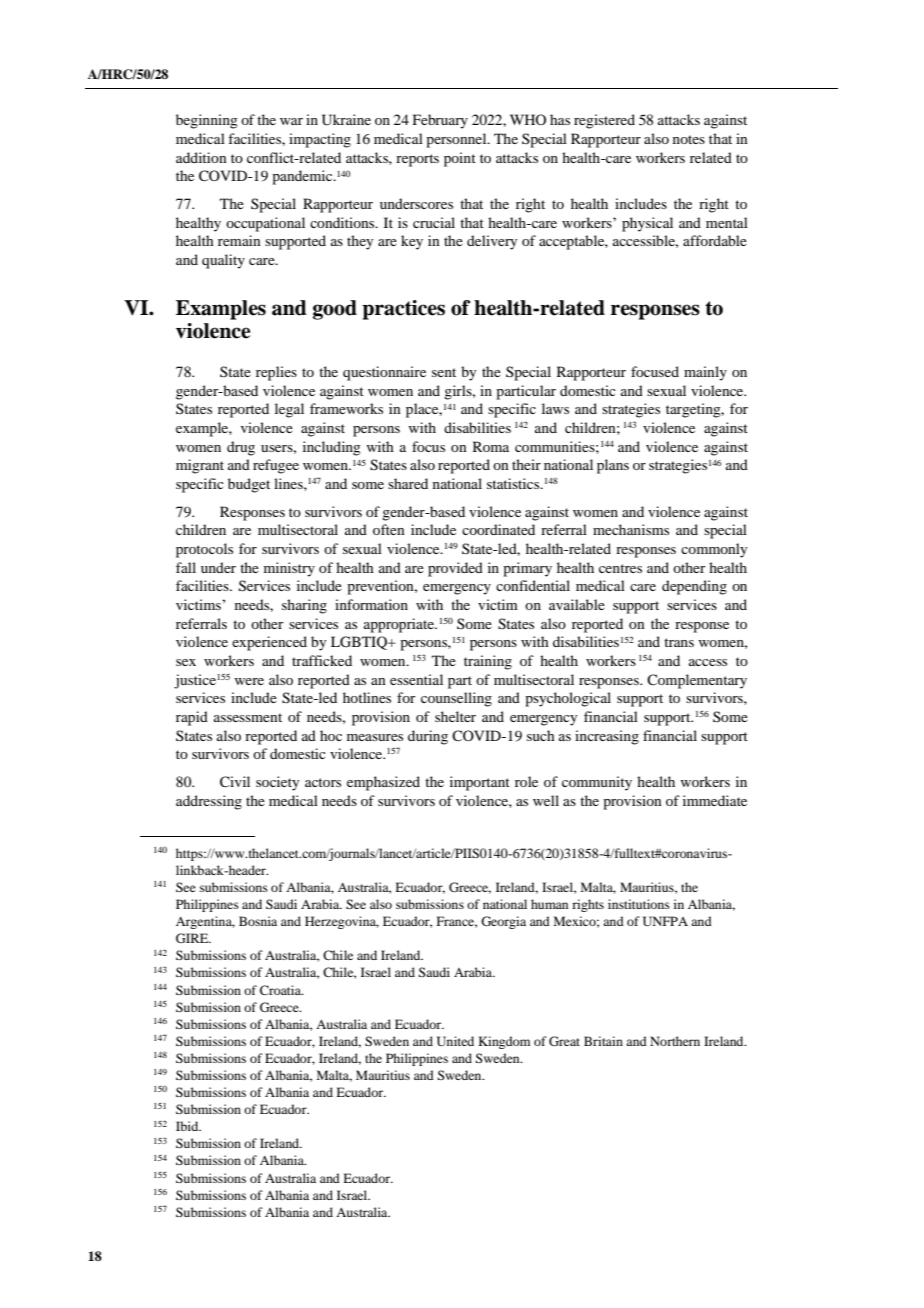 This screenshot has height=1308, width=924. What do you see at coordinates (201, 157) in the screenshot?
I see `addition` at bounding box center [201, 157].
